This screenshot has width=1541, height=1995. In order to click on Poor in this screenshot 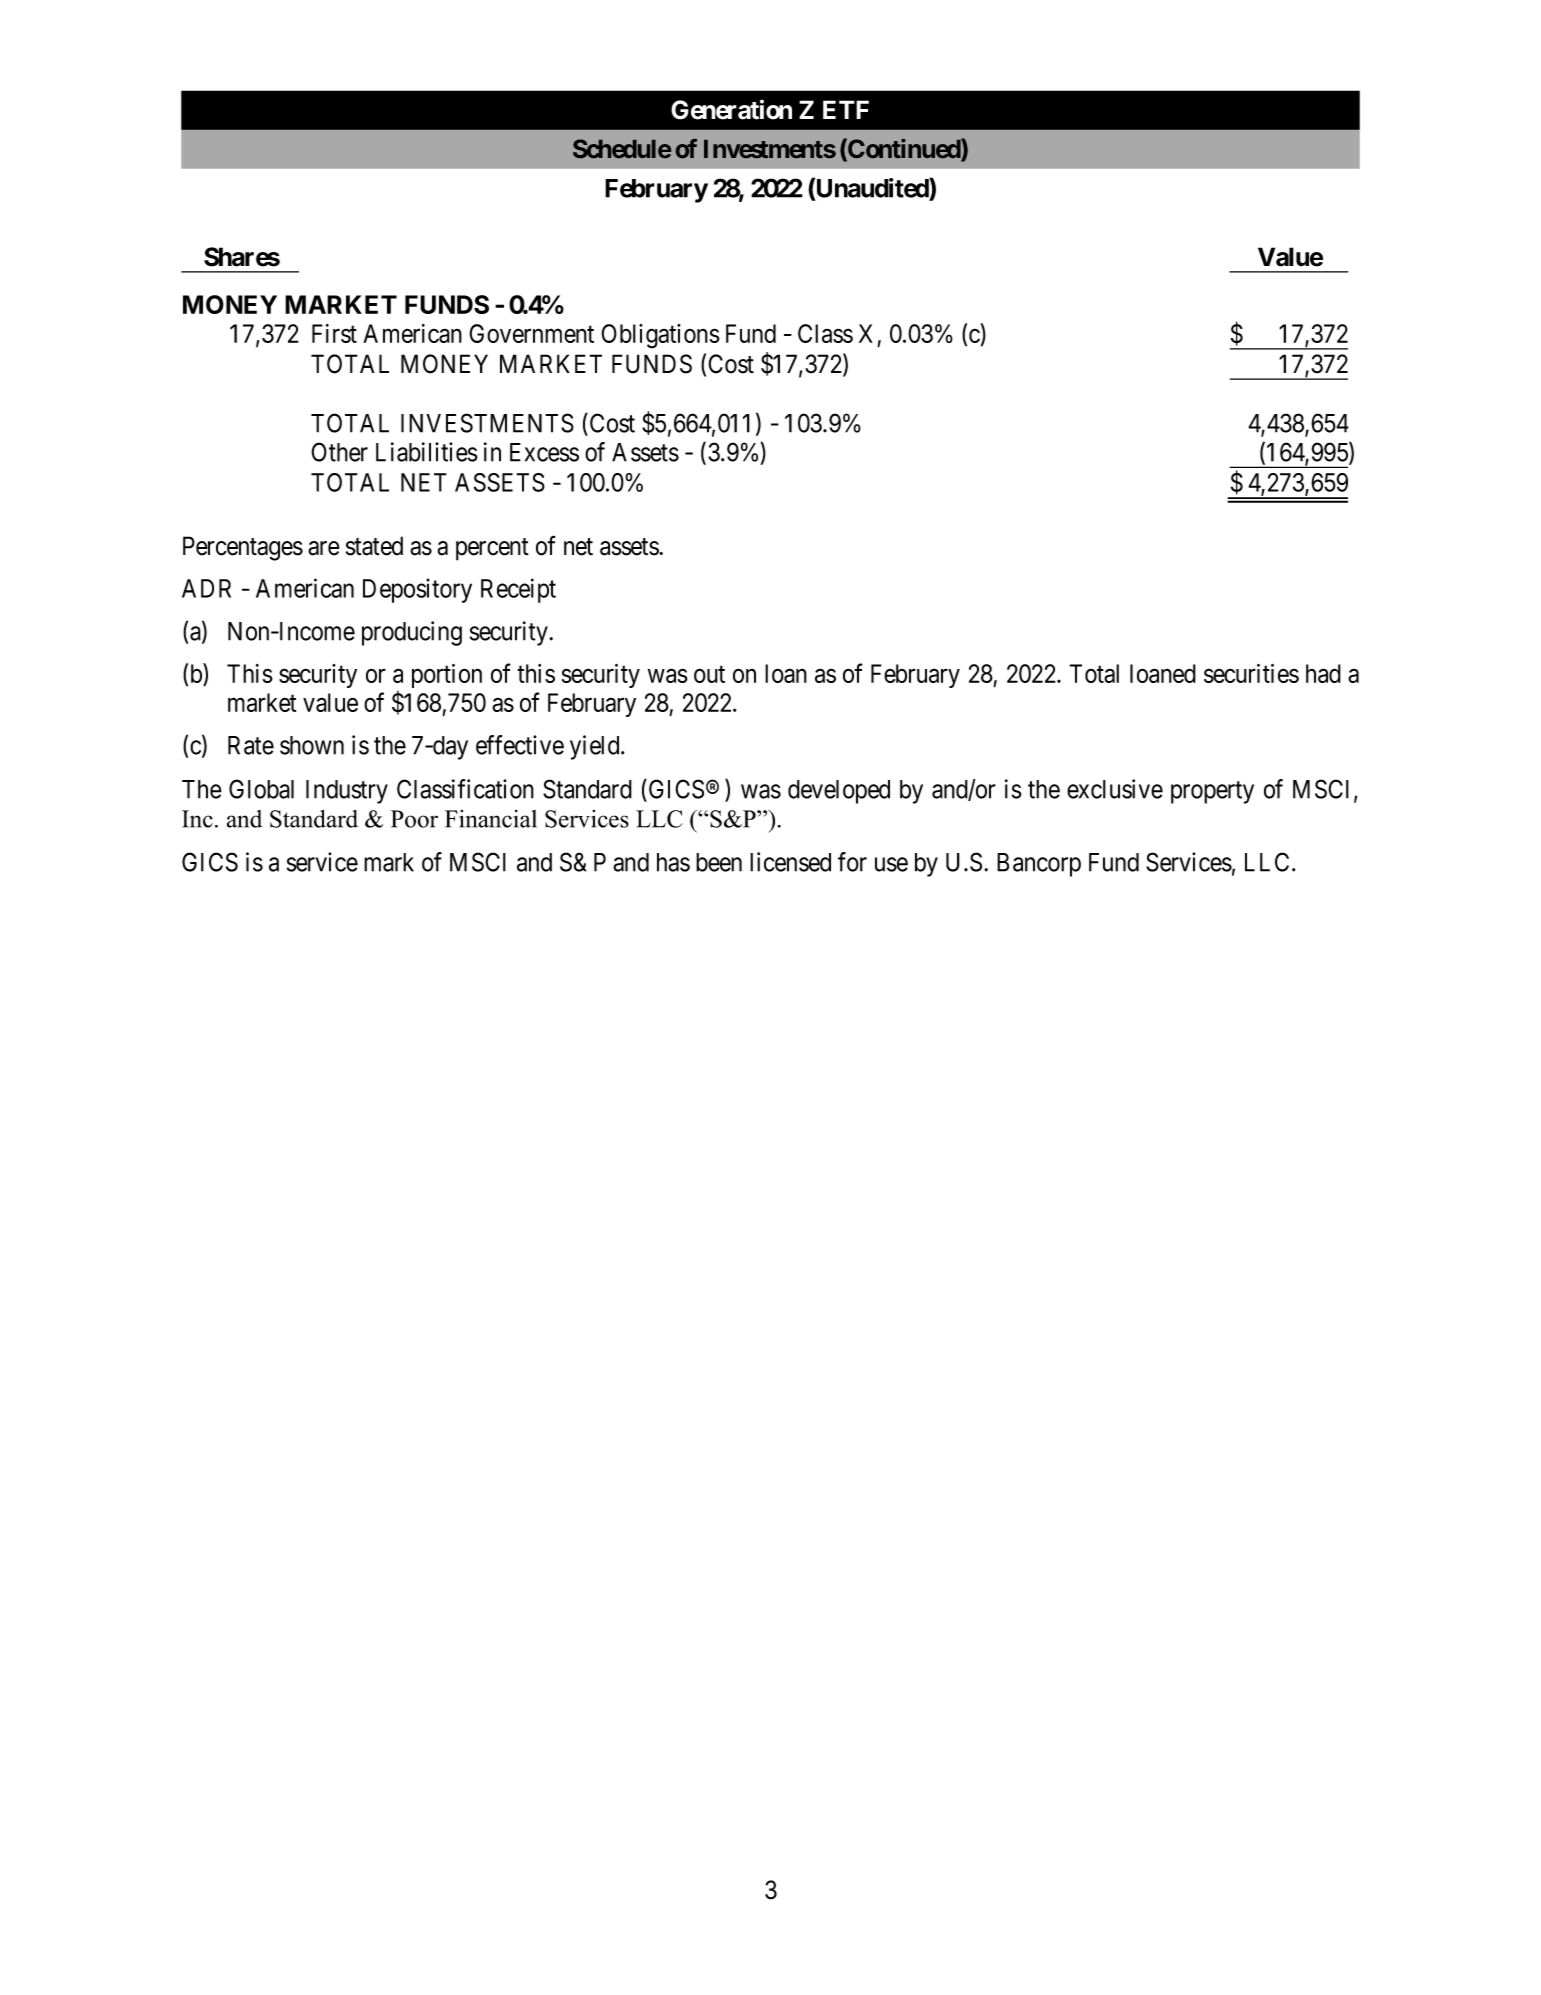, I will do `click(414, 819)`.
